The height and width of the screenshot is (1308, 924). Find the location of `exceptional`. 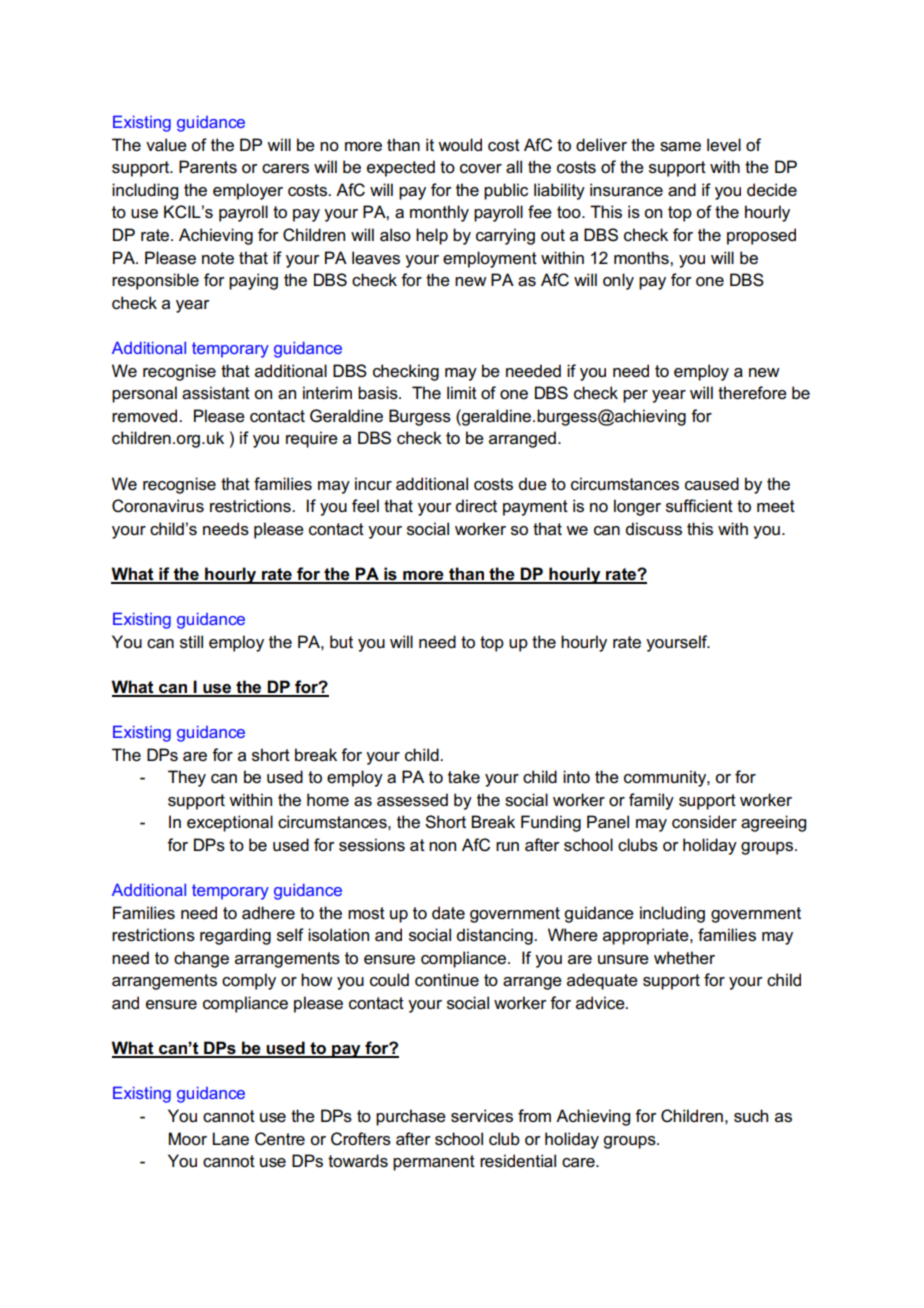

exceptional is located at coordinates (230, 823).
